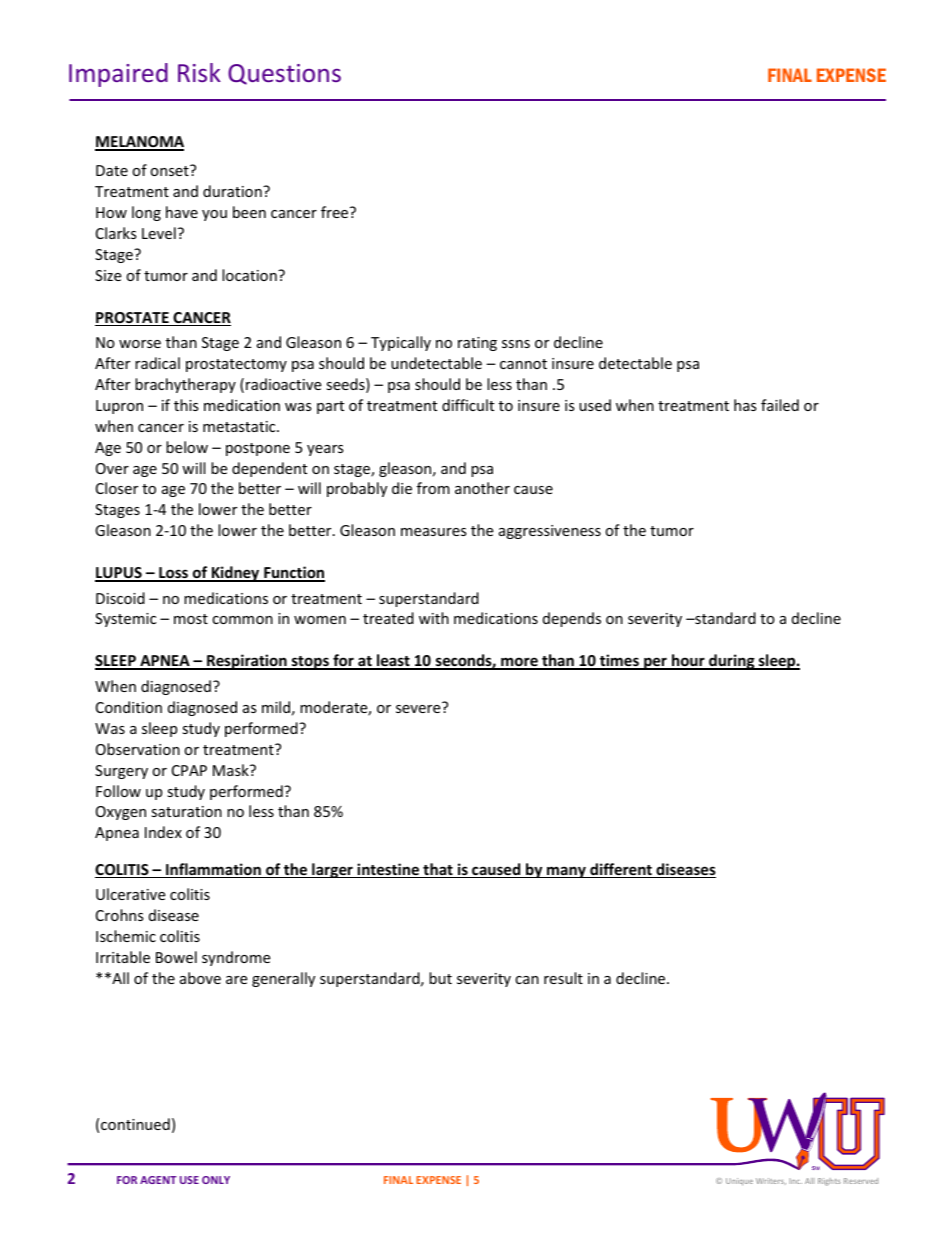 This image has height=1233, width=952. Describe the element at coordinates (621, 870) in the image. I see `different` at that location.
